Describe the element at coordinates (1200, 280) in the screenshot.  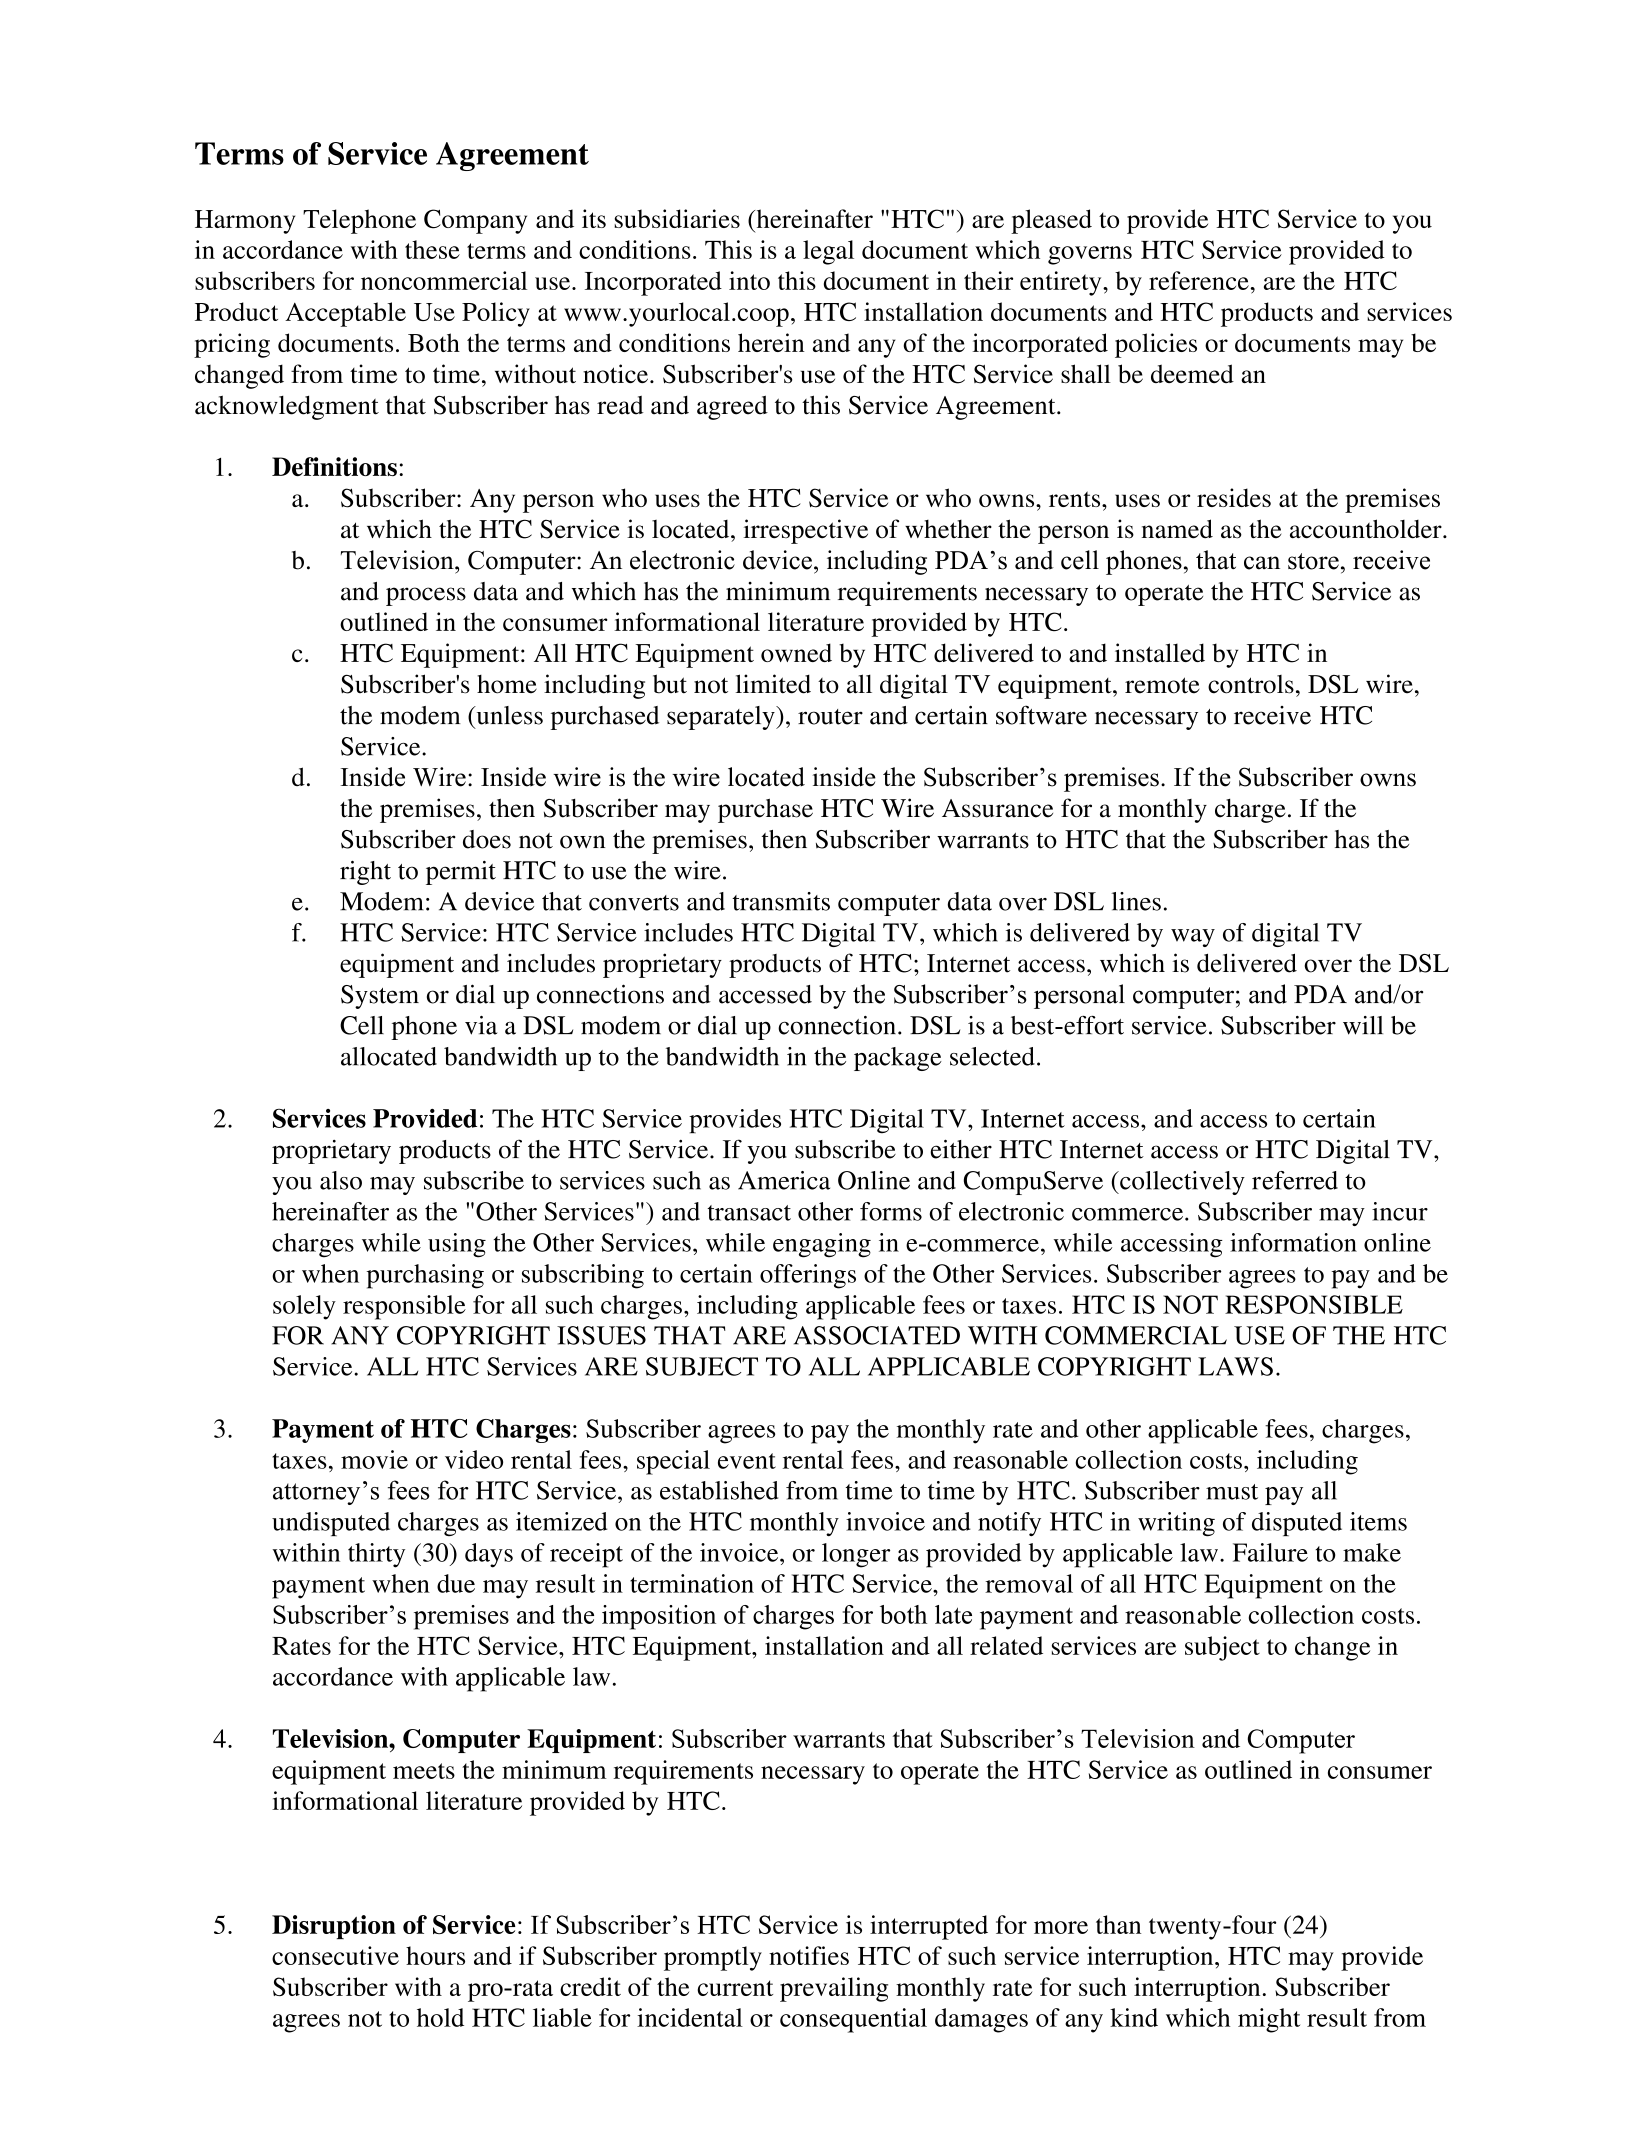
I see `reference` at that location.
